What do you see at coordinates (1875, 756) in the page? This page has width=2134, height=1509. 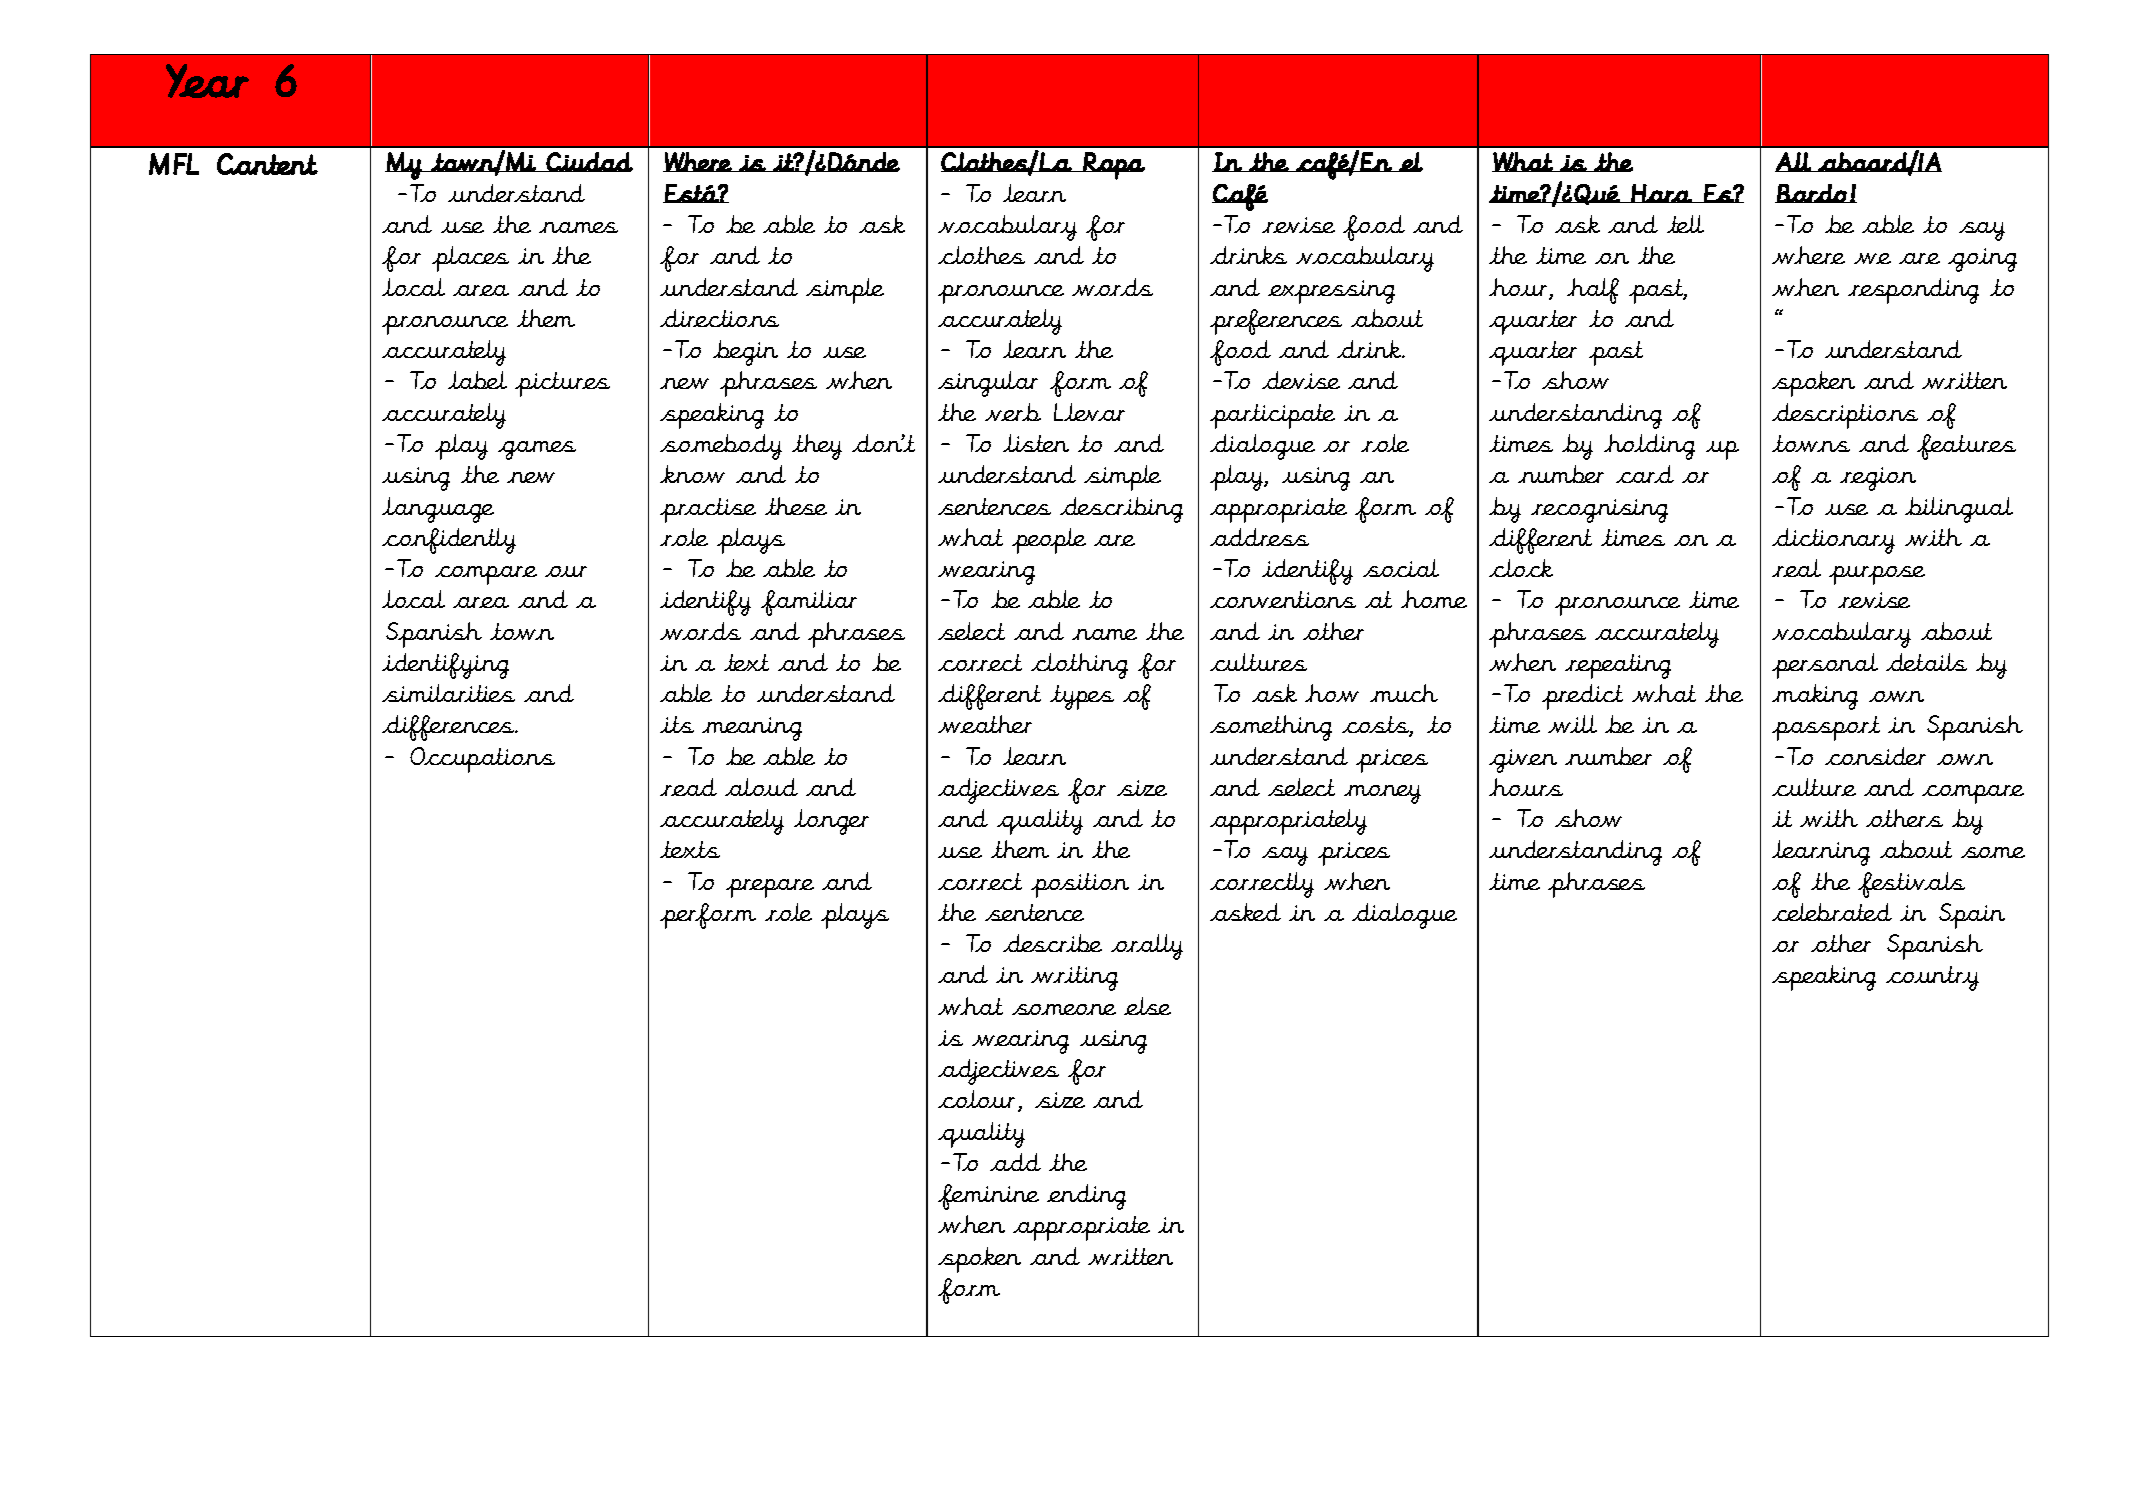 I see `consider` at bounding box center [1875, 756].
